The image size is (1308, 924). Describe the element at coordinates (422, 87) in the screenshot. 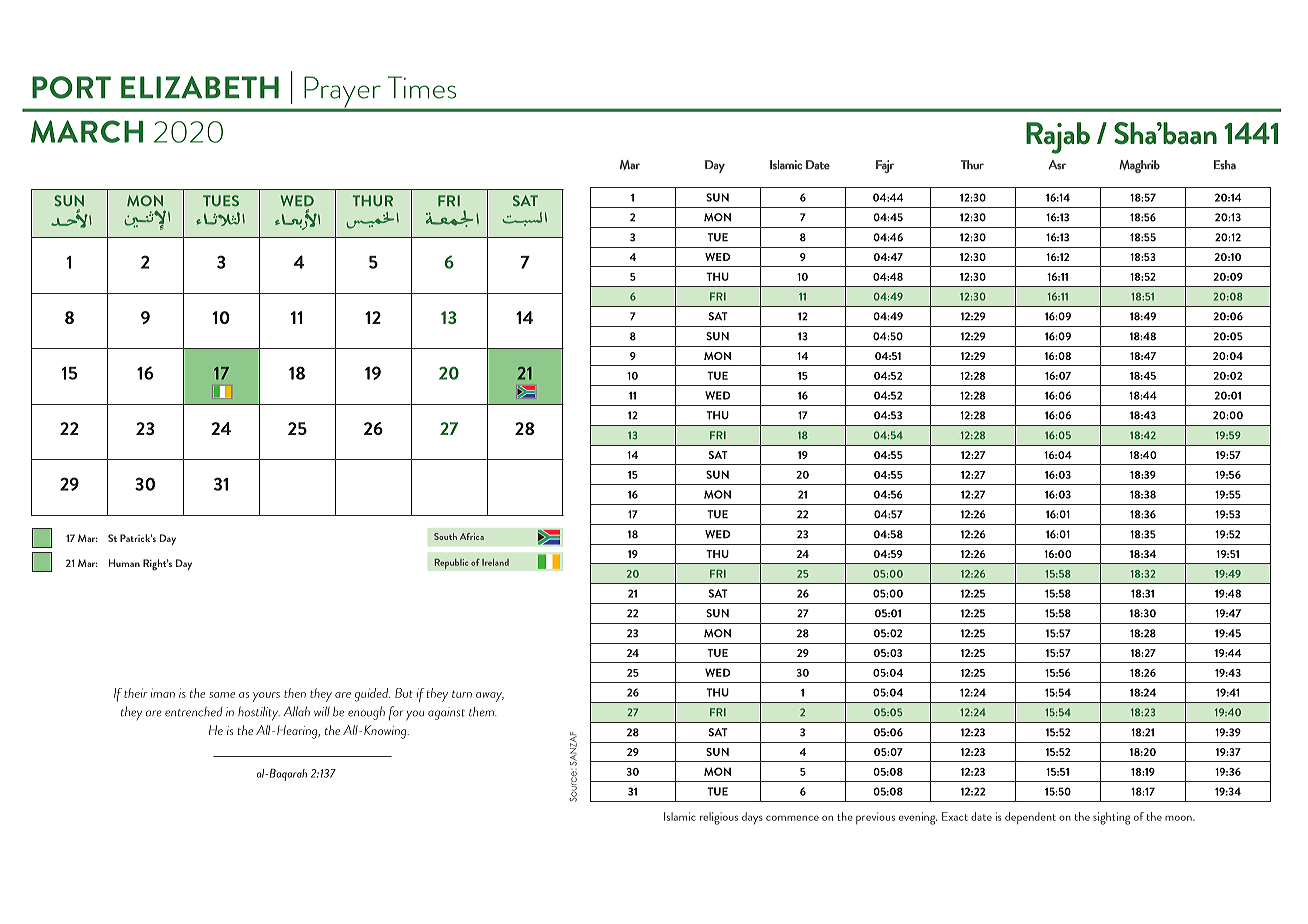

I see `Times` at that location.
